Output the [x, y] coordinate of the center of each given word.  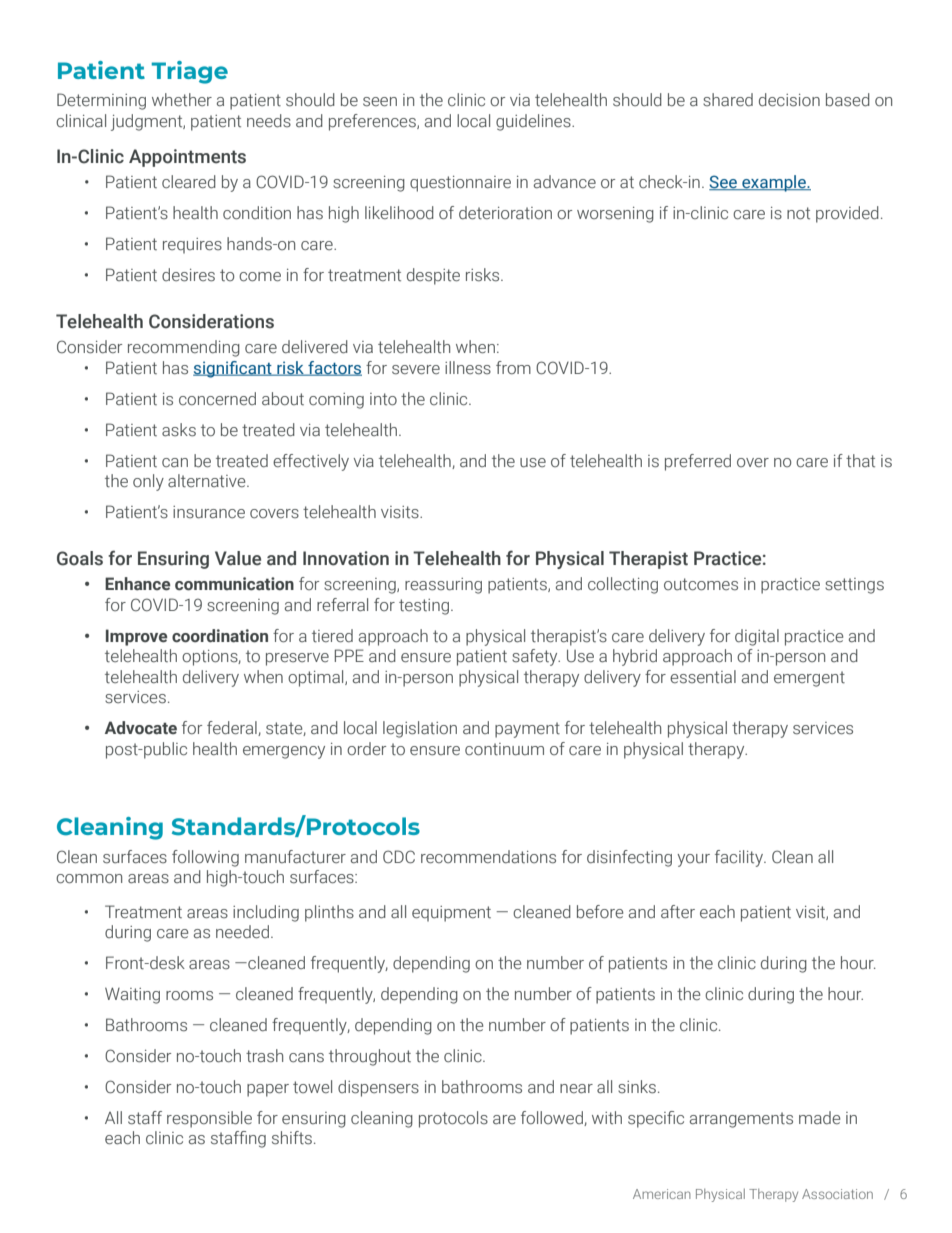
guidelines [534, 122]
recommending [184, 348]
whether [182, 100]
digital [757, 637]
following [205, 858]
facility [740, 858]
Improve [136, 637]
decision [789, 100]
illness [468, 368]
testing [424, 607]
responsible [209, 1119]
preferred [698, 462]
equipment [451, 914]
